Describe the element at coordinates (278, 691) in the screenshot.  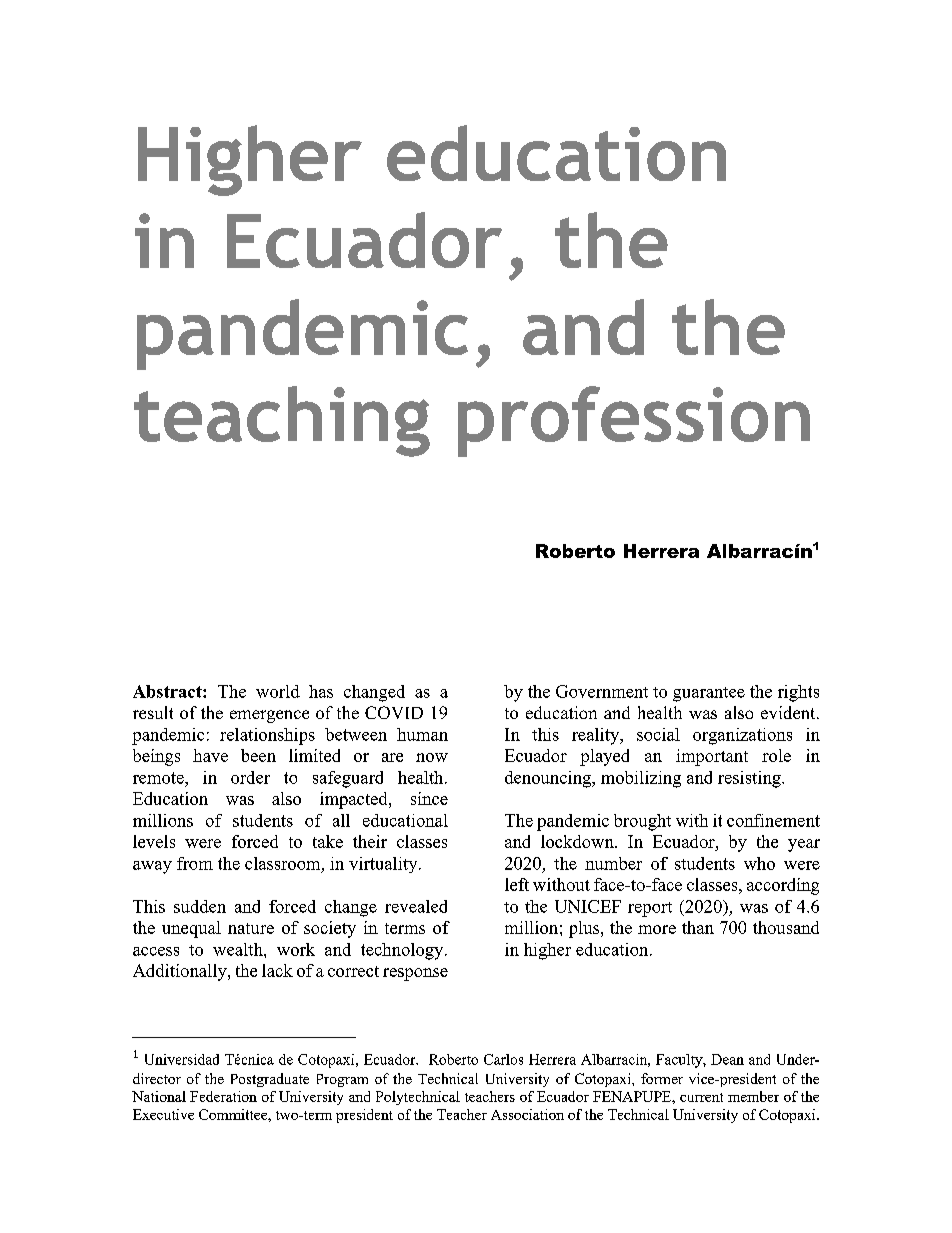
I see `world` at that location.
